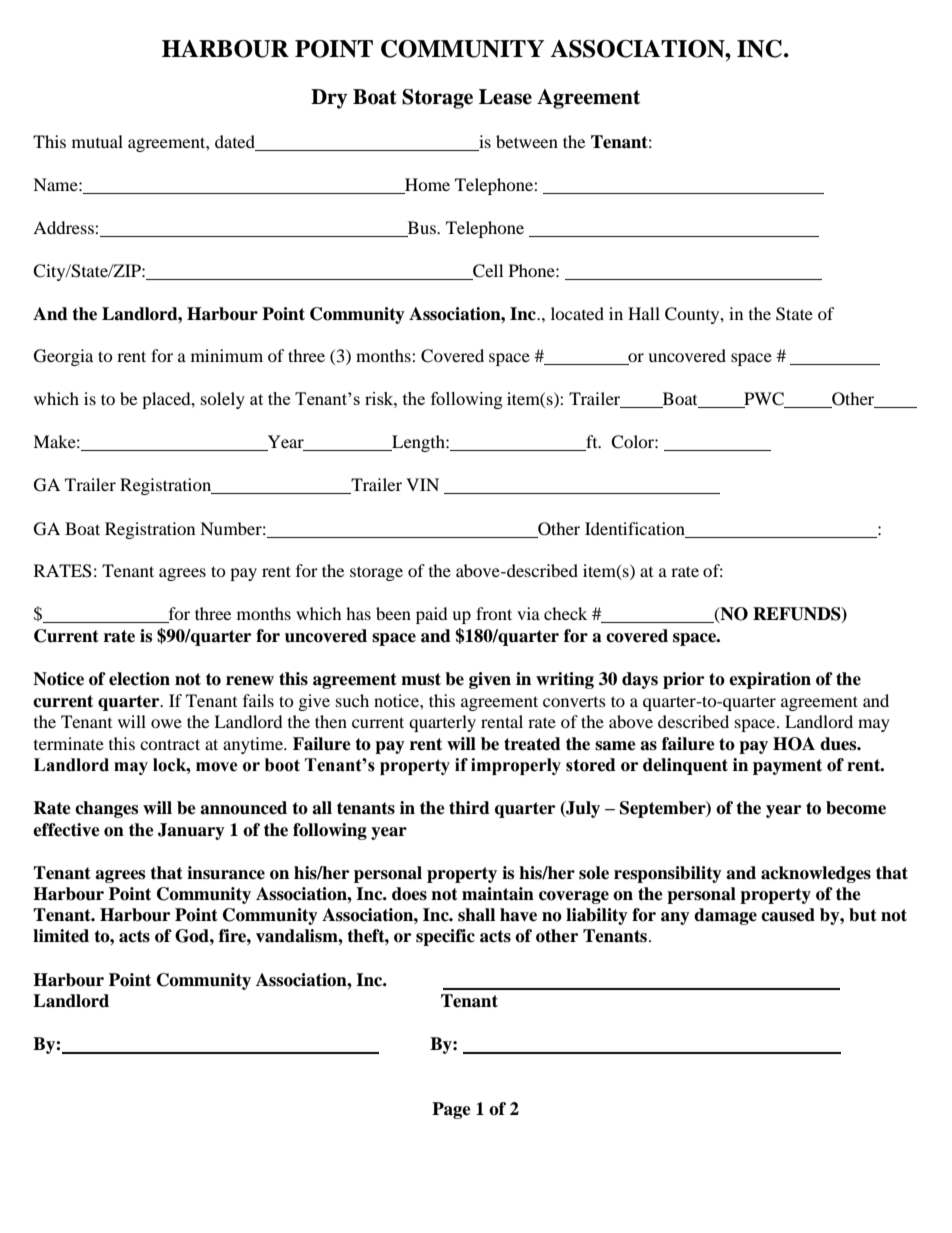 This screenshot has width=952, height=1233. I want to click on Length, so click(418, 443).
